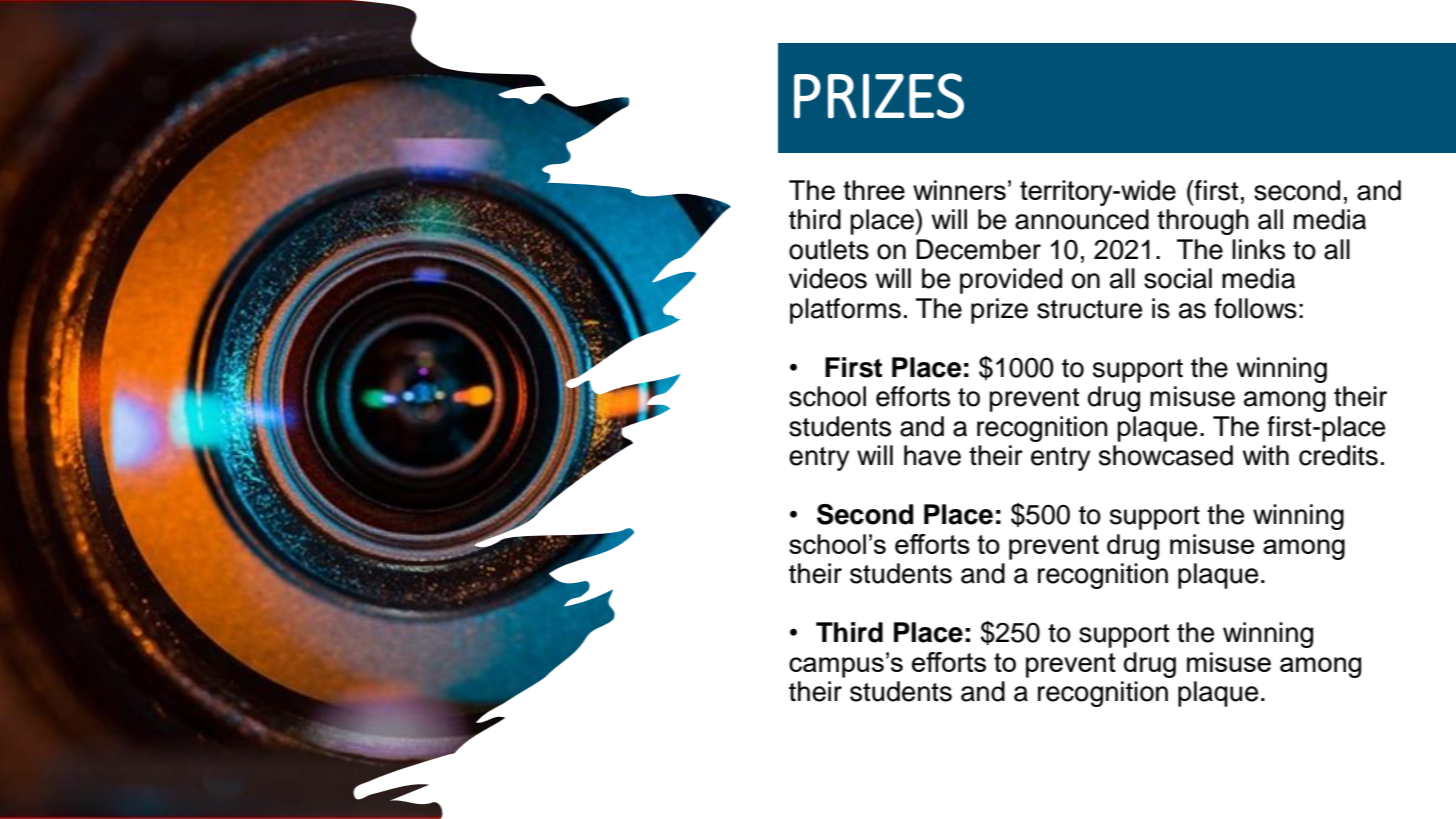 The height and width of the screenshot is (819, 1456). What do you see at coordinates (1203, 222) in the screenshot?
I see `through` at bounding box center [1203, 222].
